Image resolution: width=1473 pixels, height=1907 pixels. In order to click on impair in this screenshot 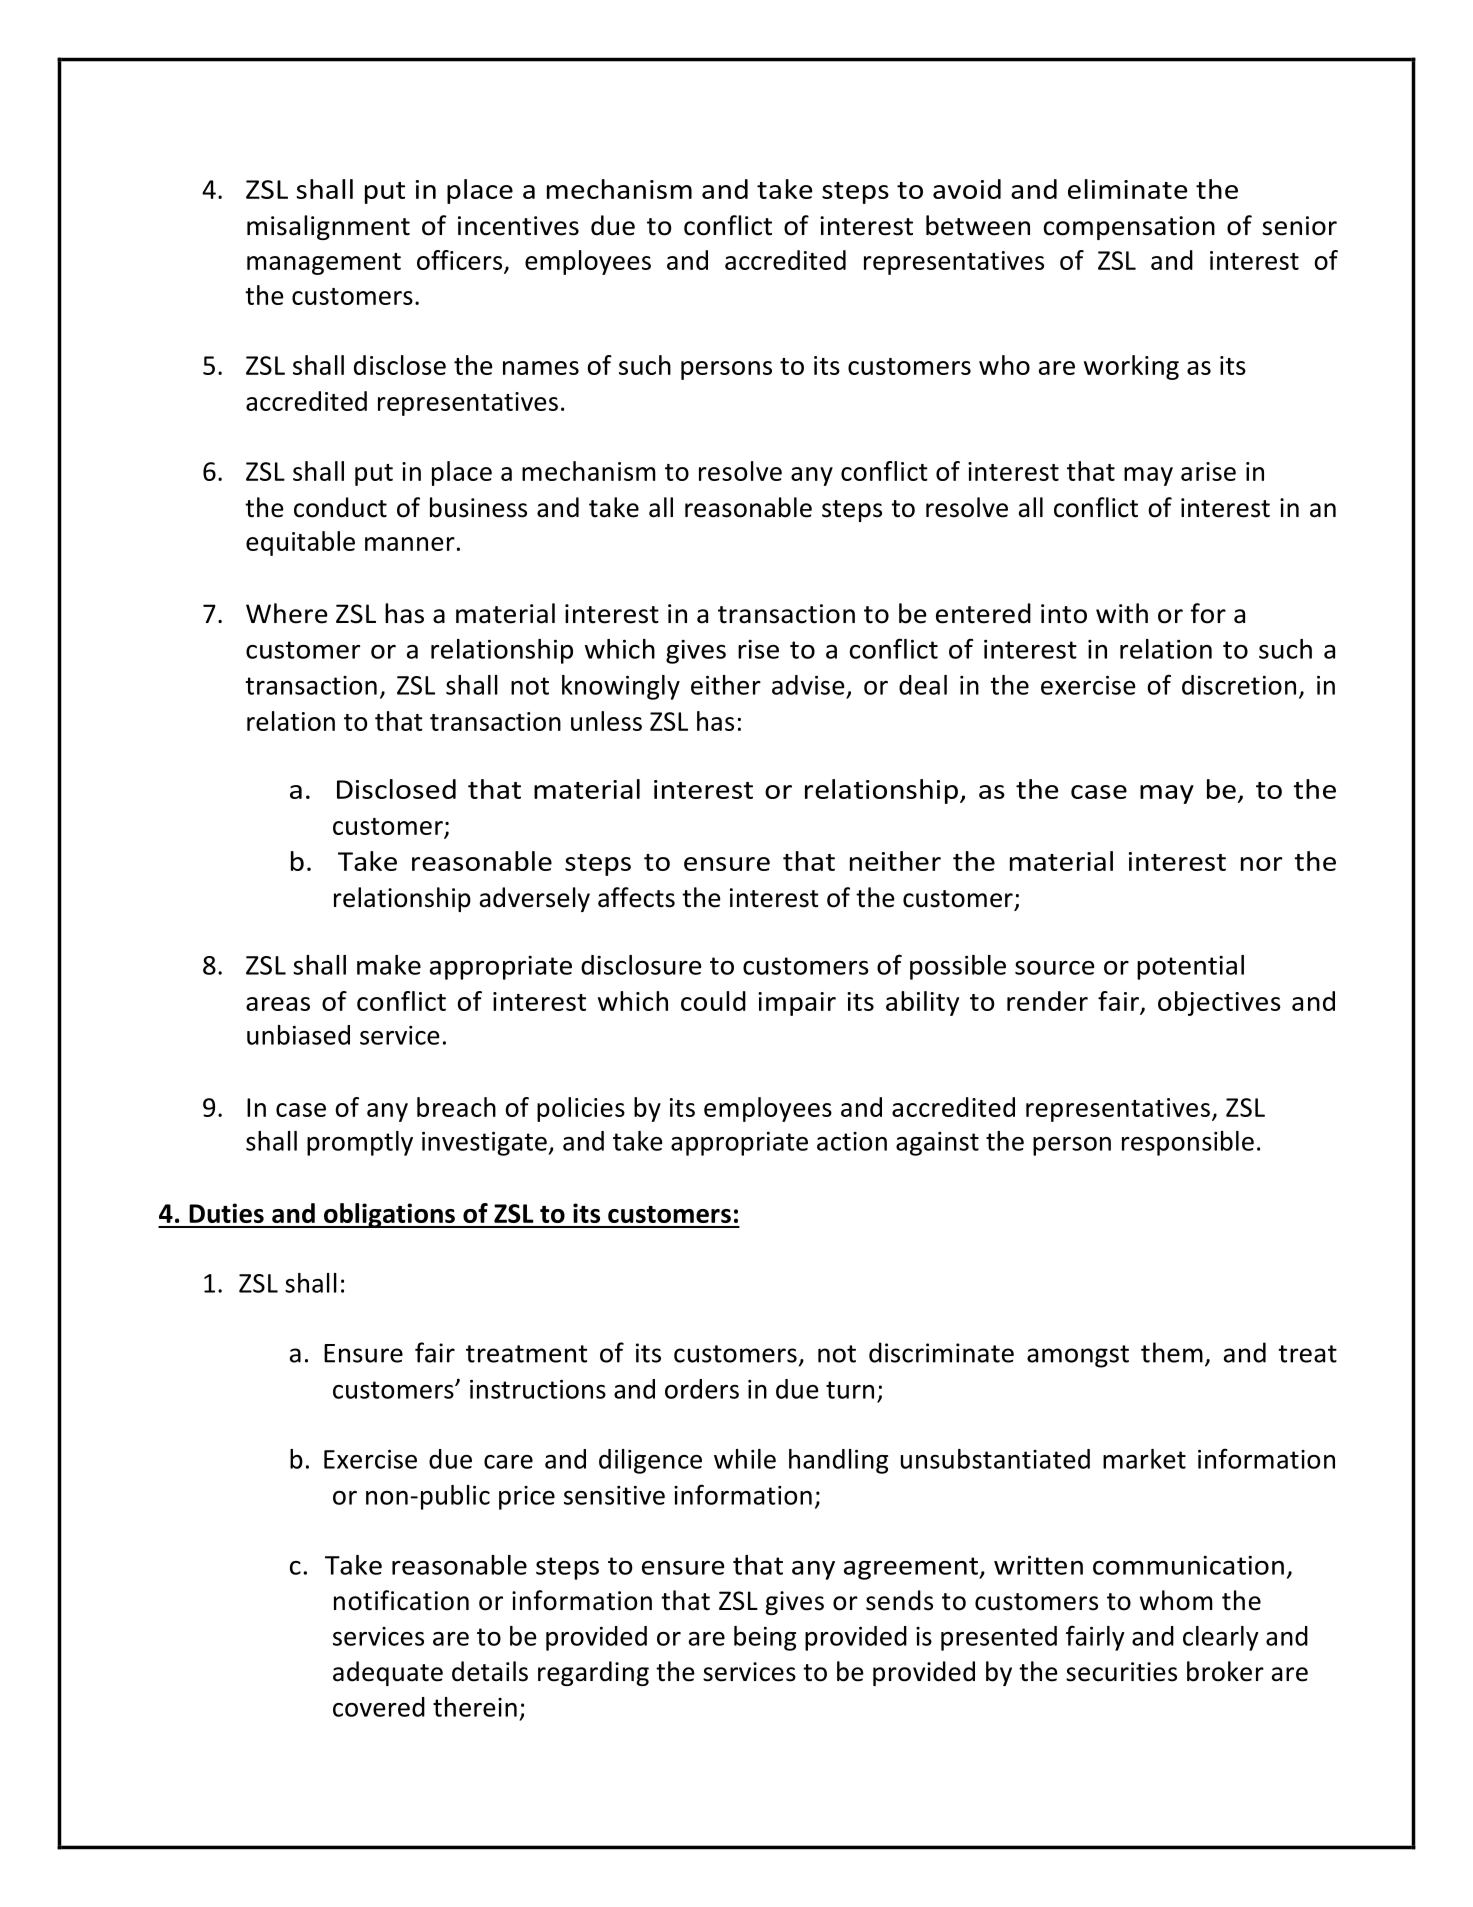, I will do `click(797, 1004)`.
